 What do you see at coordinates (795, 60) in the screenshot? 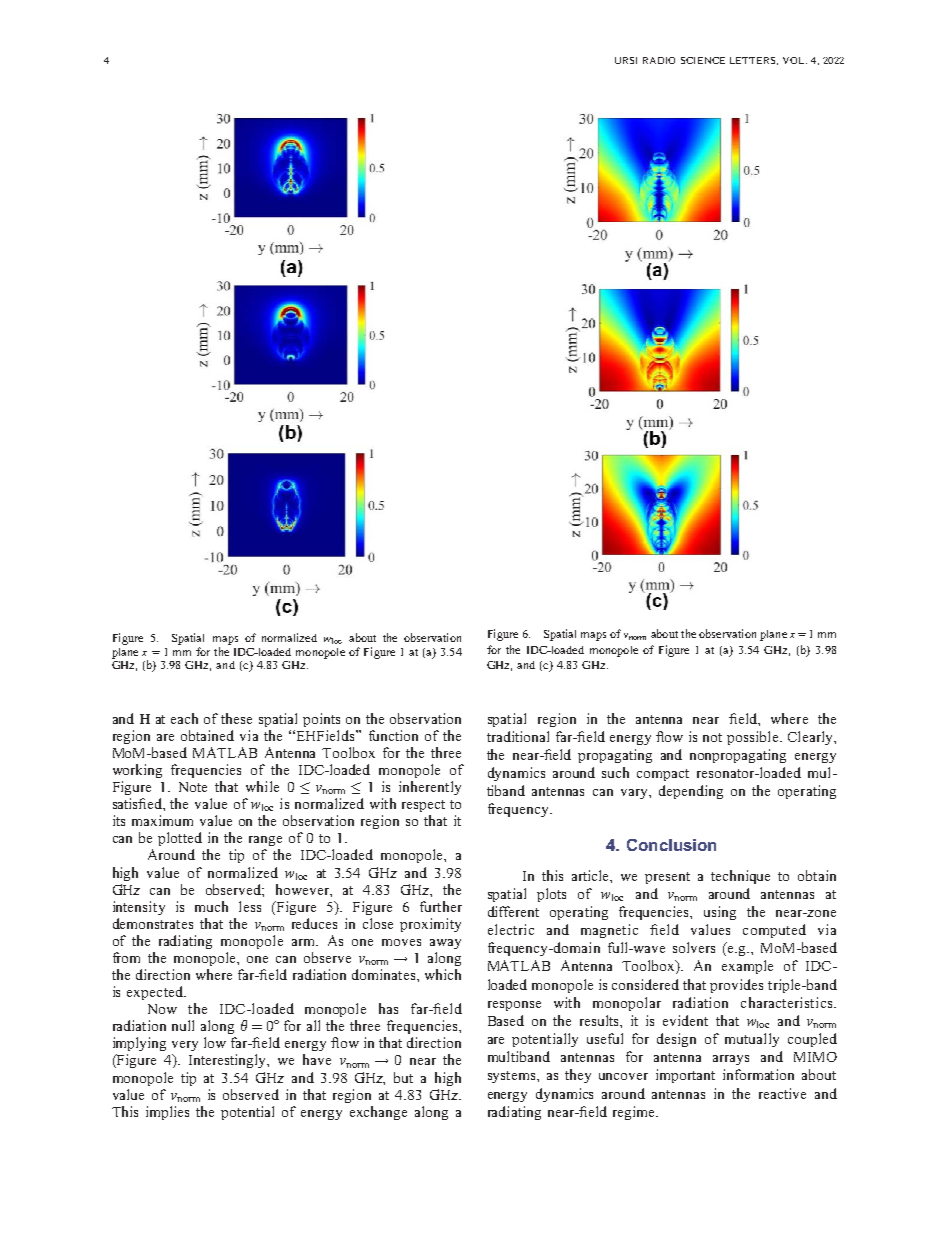
I see `VOL` at bounding box center [795, 60].
